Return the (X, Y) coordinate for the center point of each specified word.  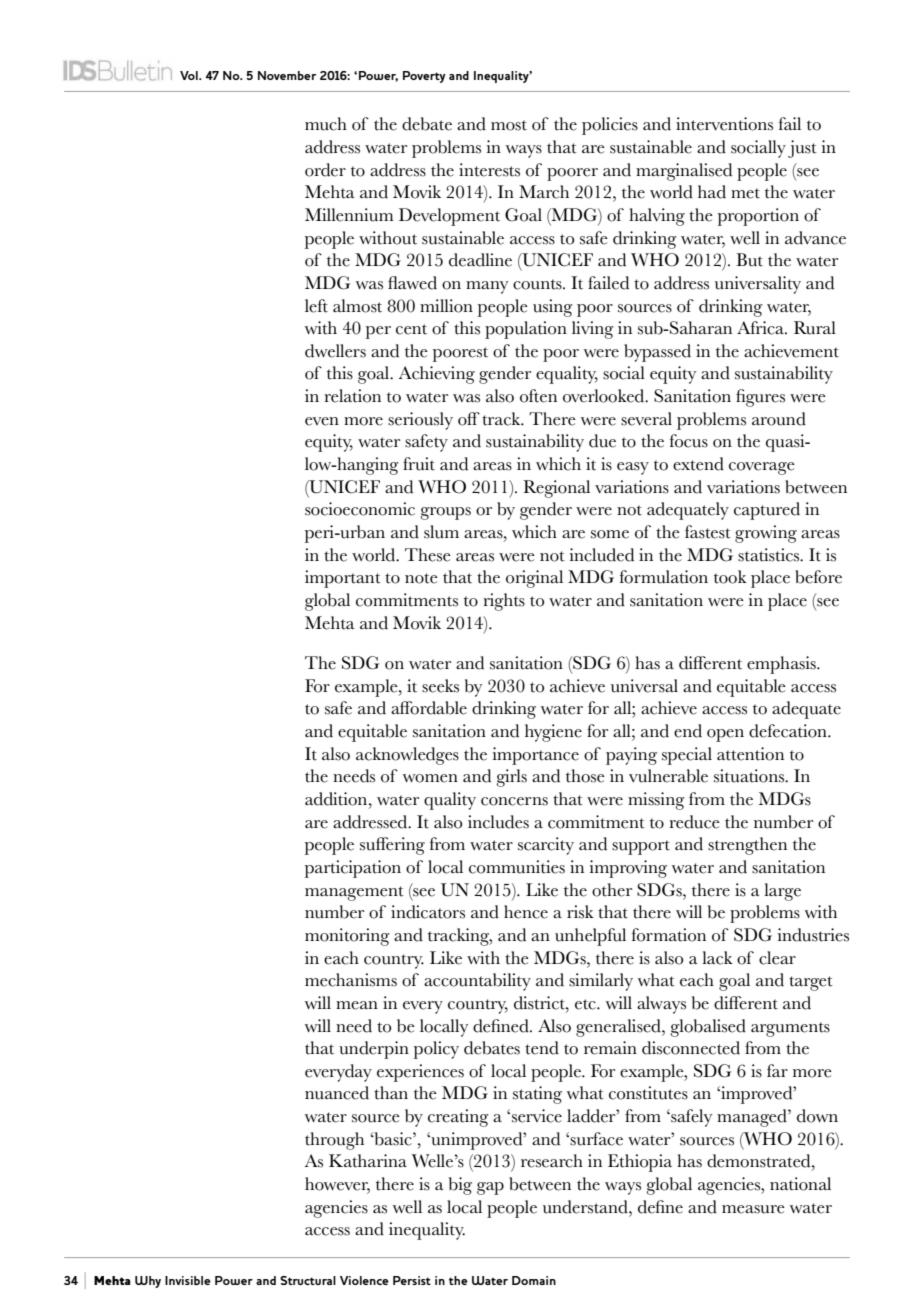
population (526, 330)
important (343, 579)
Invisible (188, 1280)
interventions (724, 124)
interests (489, 170)
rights (504, 602)
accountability (477, 982)
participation (353, 869)
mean (357, 1005)
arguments (790, 1029)
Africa (761, 328)
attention (750, 754)
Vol (190, 75)
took (730, 577)
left (316, 306)
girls (511, 778)
